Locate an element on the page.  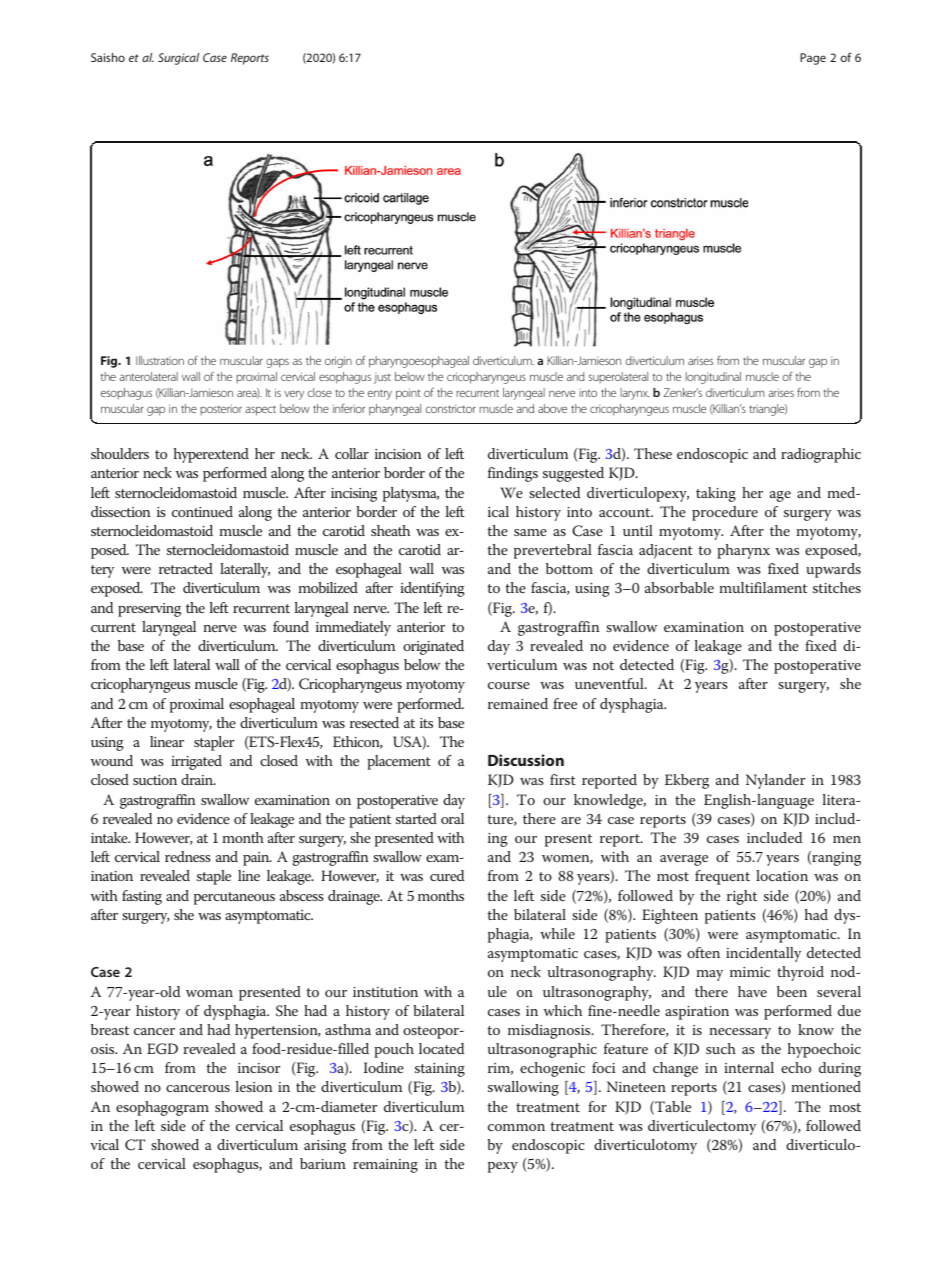
common is located at coordinates (516, 1127).
